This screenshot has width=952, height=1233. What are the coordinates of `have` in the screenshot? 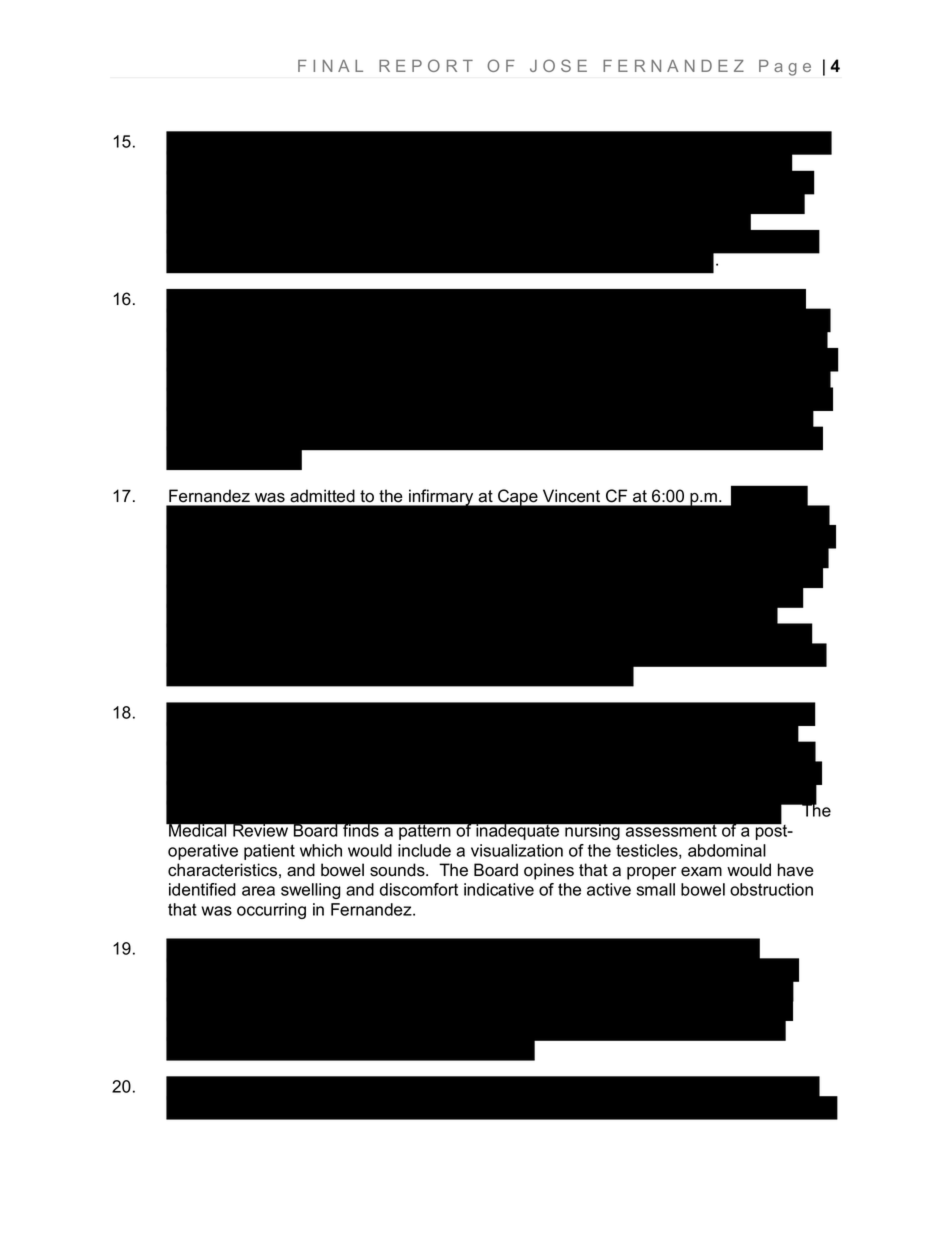 It's located at (796, 870).
